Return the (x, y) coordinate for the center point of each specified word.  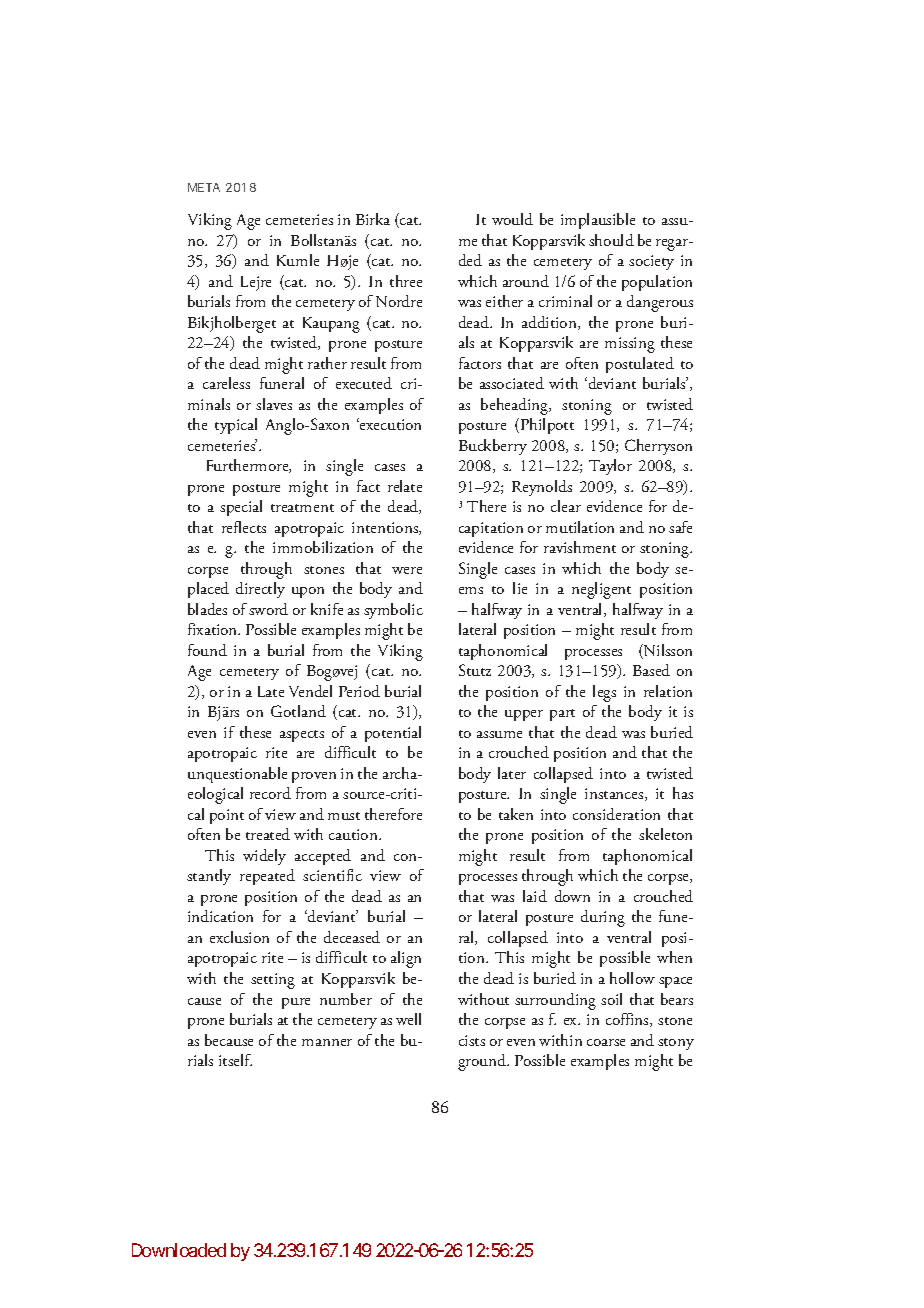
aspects (302, 736)
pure (296, 1003)
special (241, 508)
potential (393, 734)
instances (615, 794)
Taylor (610, 467)
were (407, 570)
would (512, 219)
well (408, 1019)
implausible (598, 221)
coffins (628, 1020)
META (204, 187)
